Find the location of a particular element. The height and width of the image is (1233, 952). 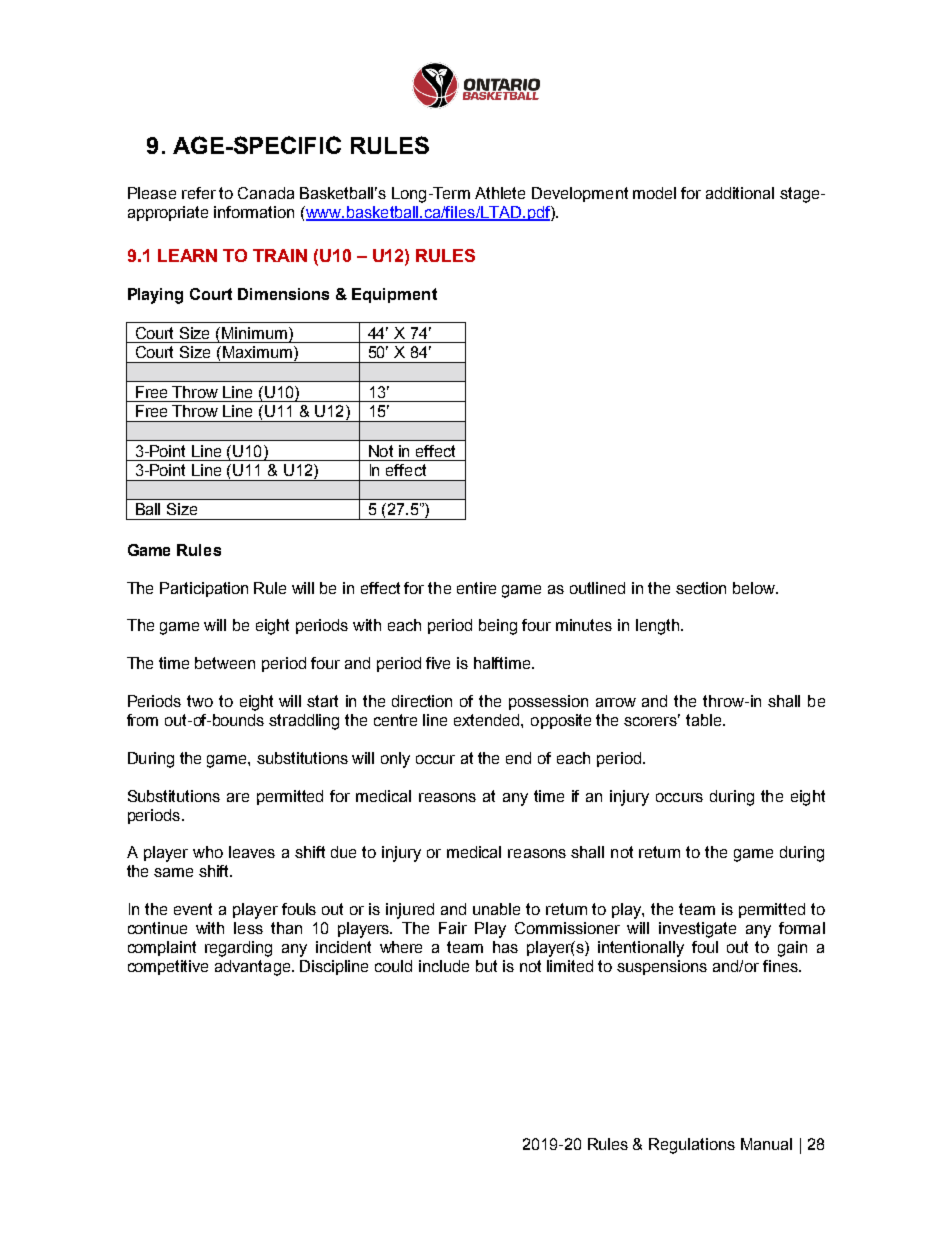

advantage is located at coordinates (254, 968).
